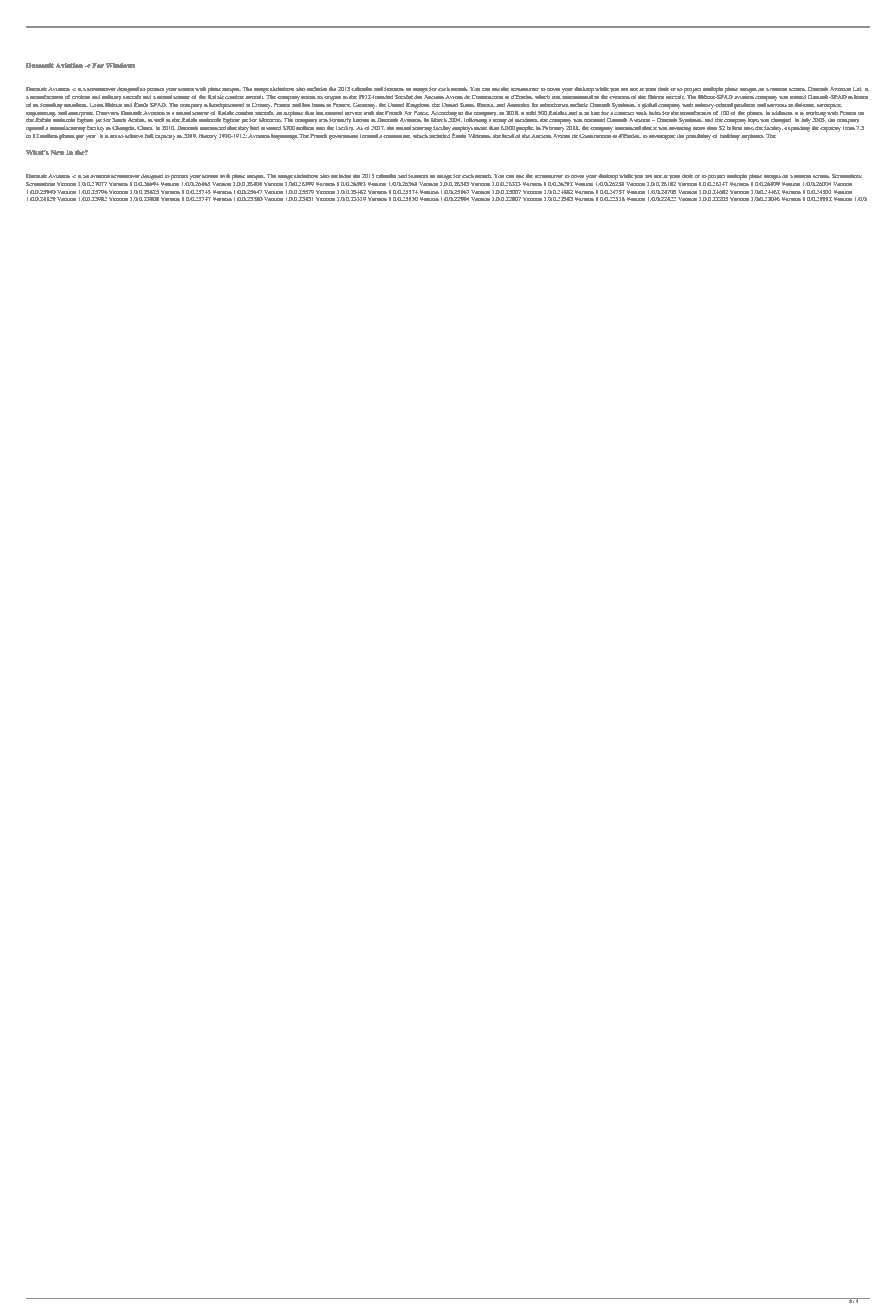 This screenshot has width=896, height=1316. Describe the element at coordinates (58, 152) in the screenshot. I see `New` at that location.
